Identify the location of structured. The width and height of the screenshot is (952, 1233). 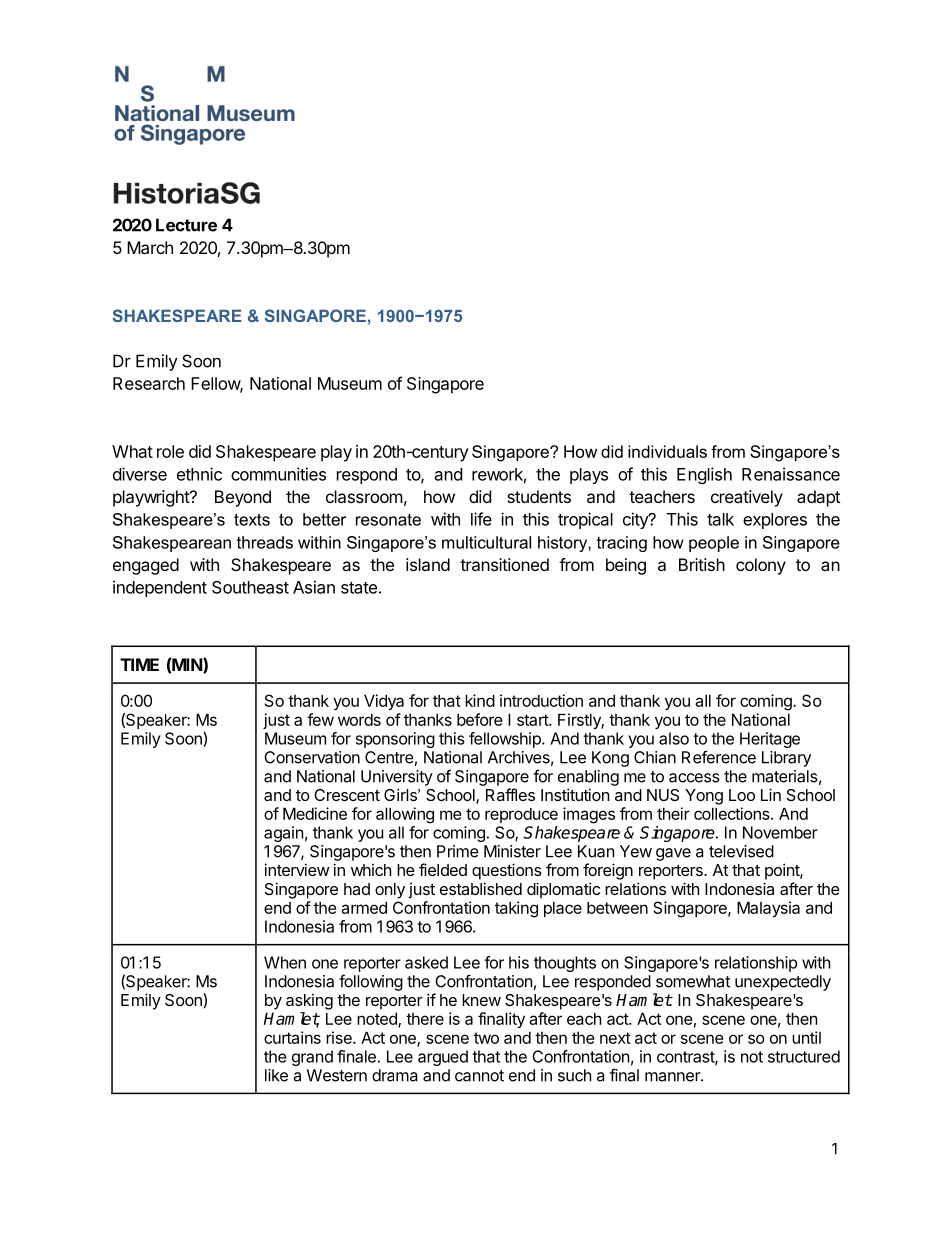
(804, 1056).
